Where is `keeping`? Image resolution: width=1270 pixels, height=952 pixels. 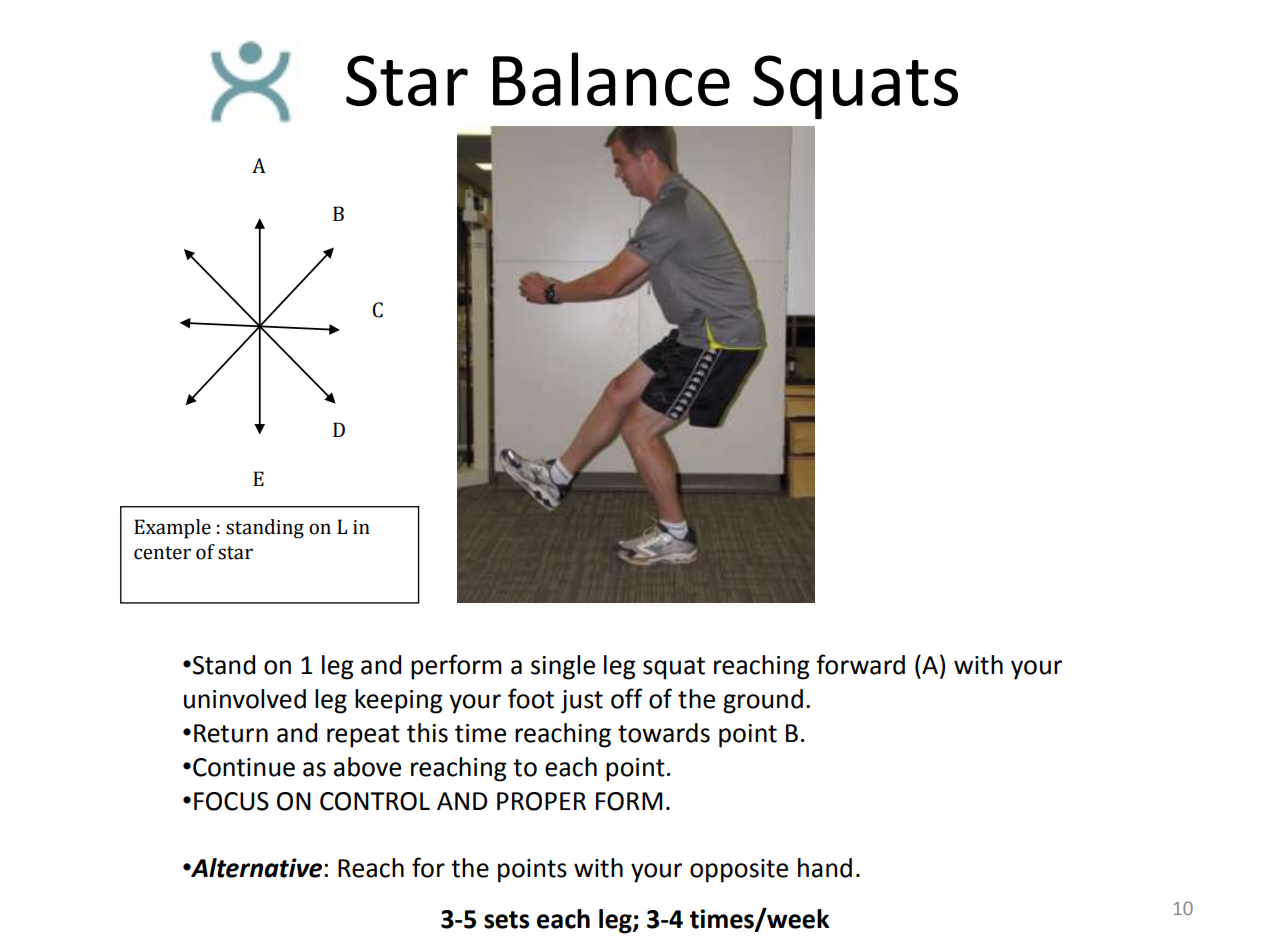 keeping is located at coordinates (398, 701).
